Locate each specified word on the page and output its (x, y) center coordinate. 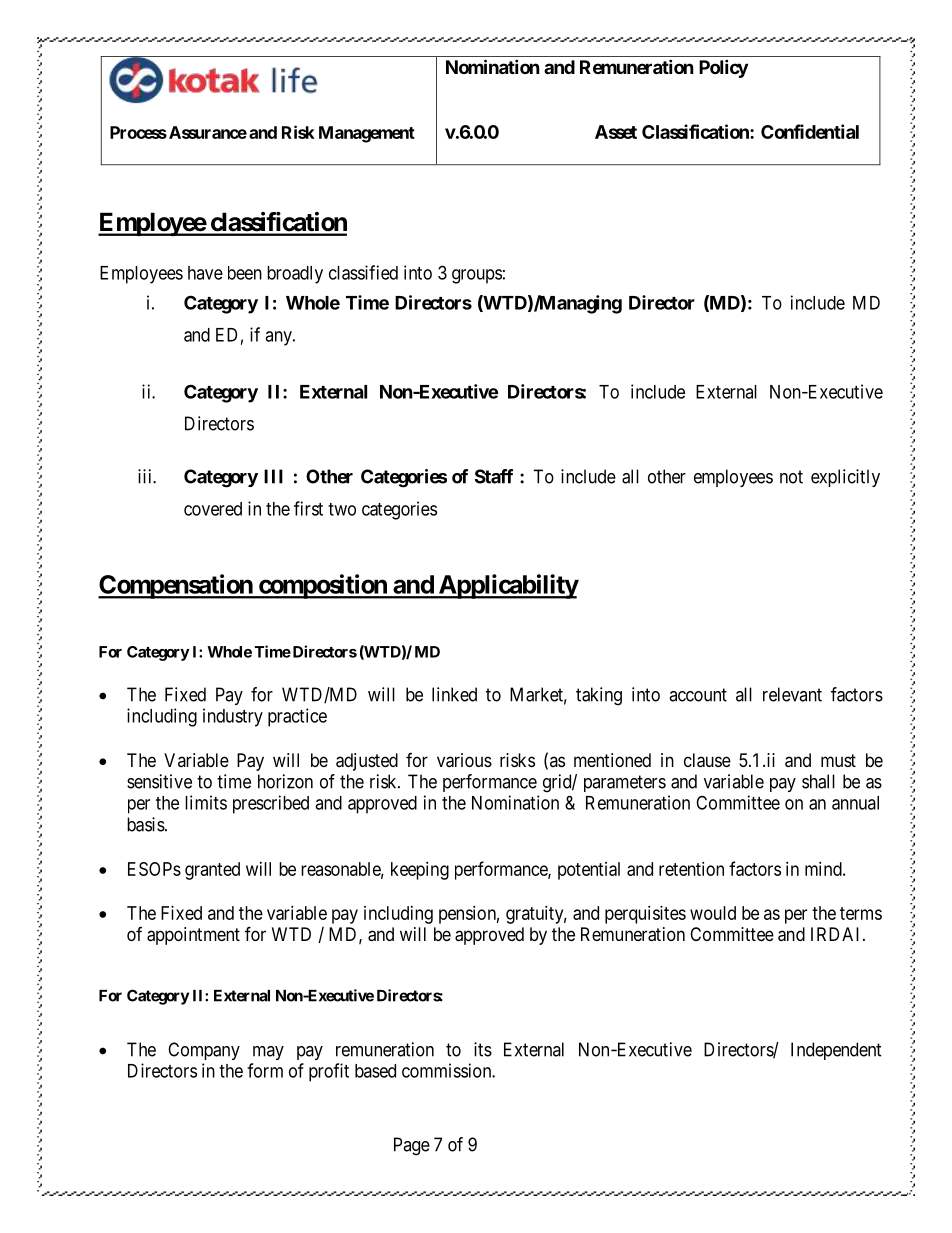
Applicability (507, 586)
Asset (616, 132)
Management (367, 134)
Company (204, 1051)
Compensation (176, 586)
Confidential (810, 131)
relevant (792, 694)
